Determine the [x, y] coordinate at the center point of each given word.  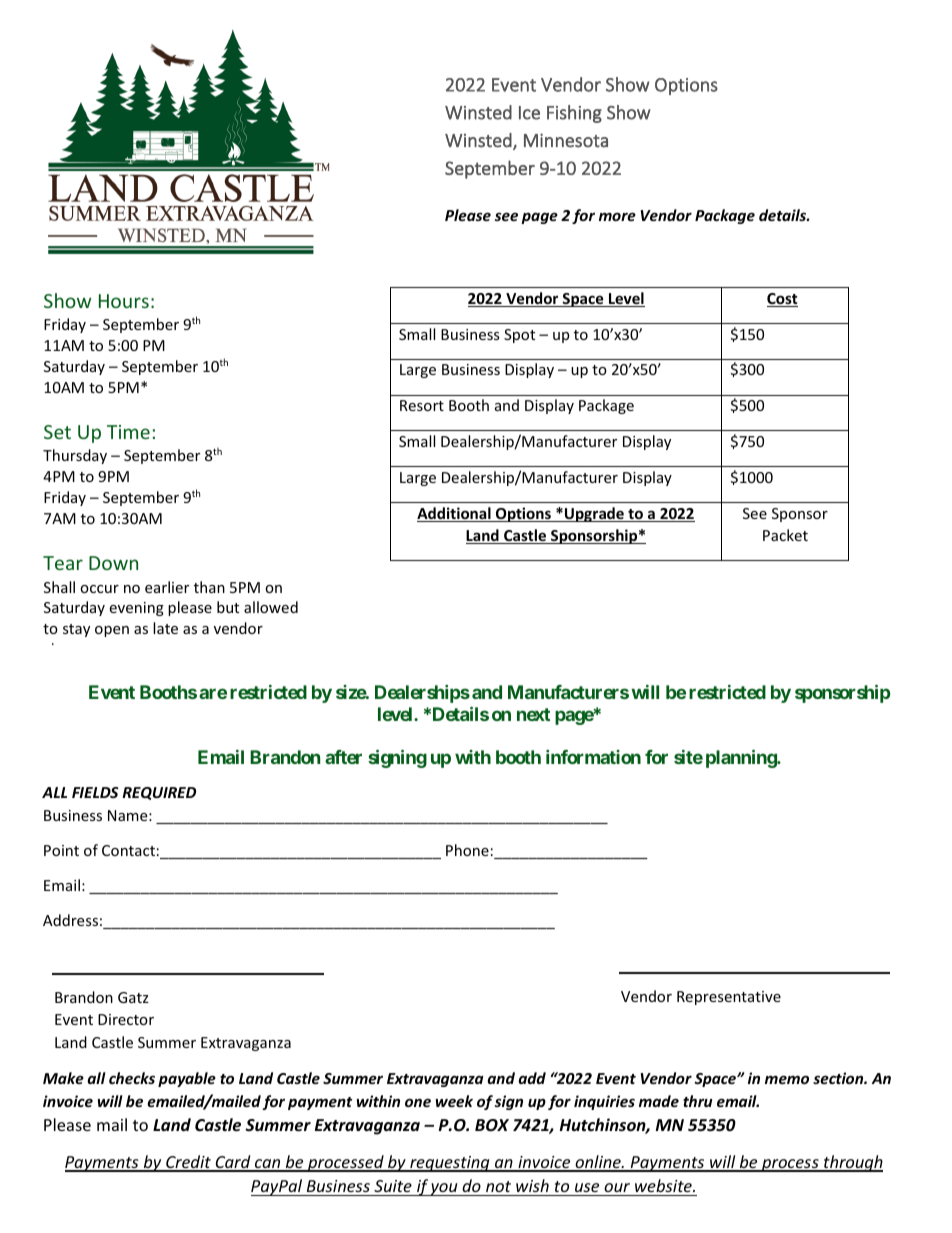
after [343, 757]
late [165, 628]
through [852, 1163]
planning [742, 758]
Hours [124, 301]
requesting [450, 1164]
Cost [782, 300]
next [533, 714]
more [617, 216]
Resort [422, 405]
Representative [729, 998]
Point [61, 850]
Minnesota [566, 140]
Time [128, 432]
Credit [188, 1163]
